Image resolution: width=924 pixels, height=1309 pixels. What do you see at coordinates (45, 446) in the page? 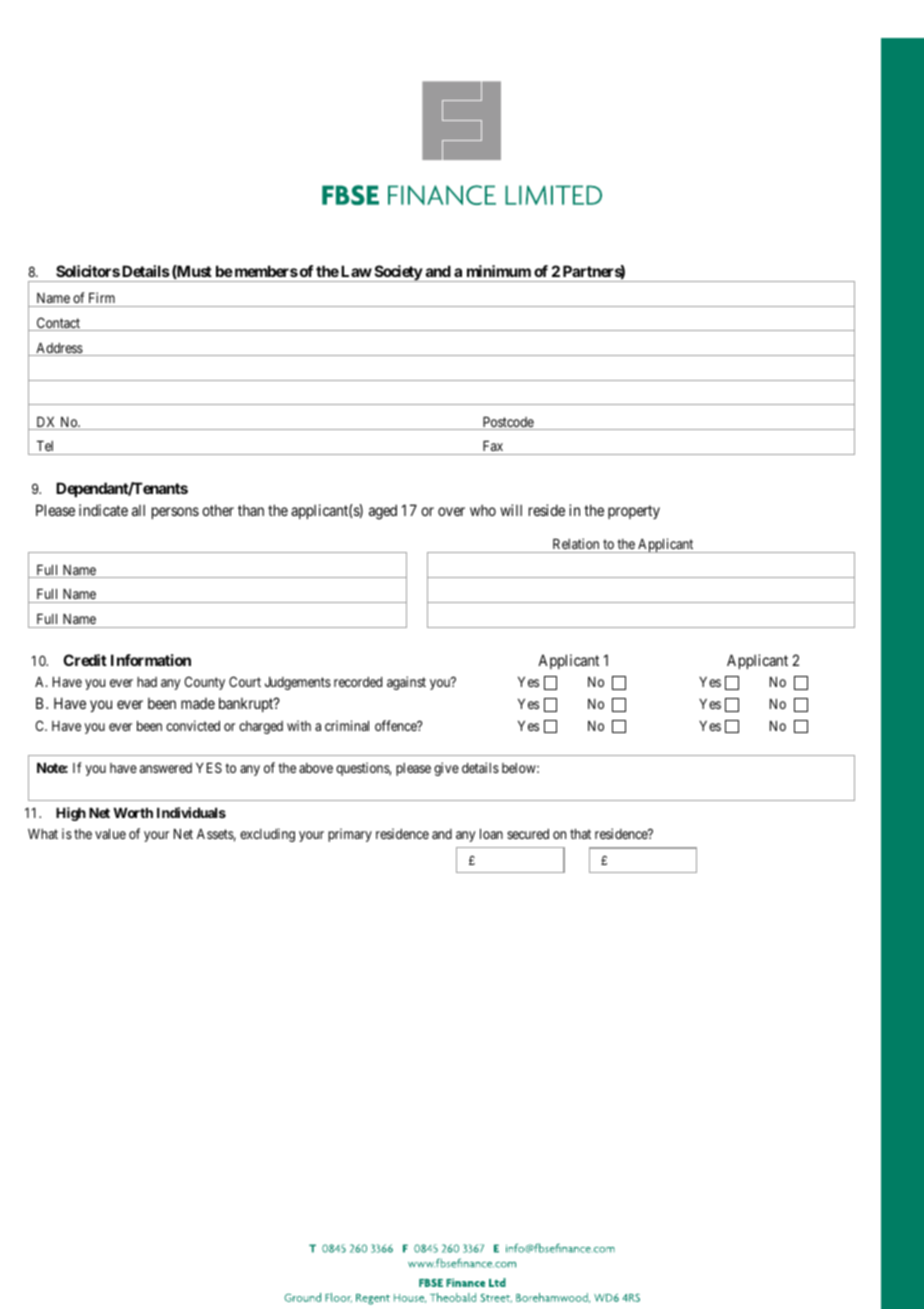
I see `Tel` at bounding box center [45, 446].
